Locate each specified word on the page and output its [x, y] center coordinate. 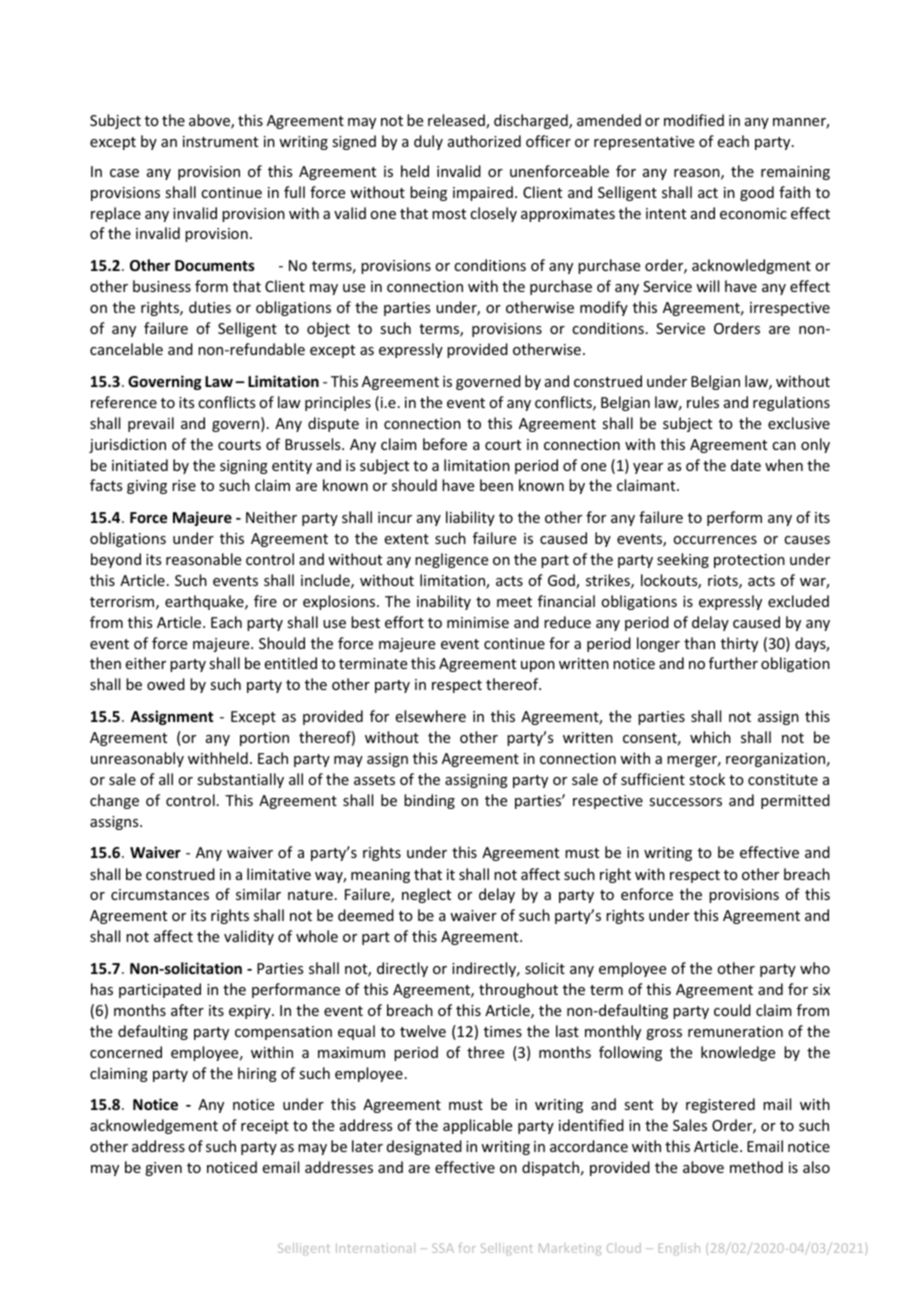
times [503, 1031]
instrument [220, 141]
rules [703, 402]
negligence [451, 560]
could [732, 1010]
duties [210, 307]
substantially [240, 780]
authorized [484, 141]
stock [707, 779]
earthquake [205, 602]
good [757, 193]
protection [749, 561]
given [163, 1169]
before [445, 444]
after [187, 1010]
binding [429, 801]
